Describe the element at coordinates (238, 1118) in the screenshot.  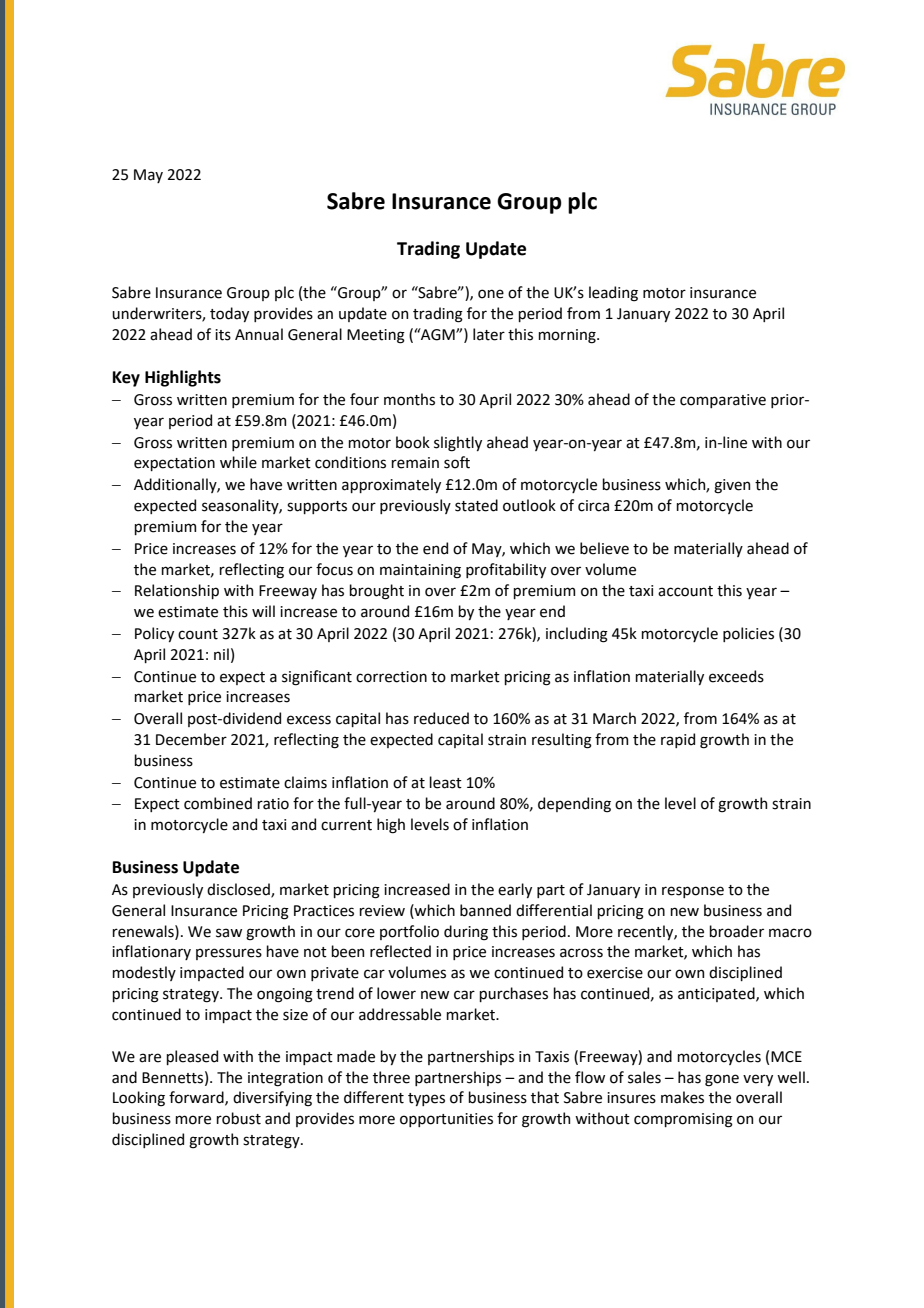
I see `robust` at that location.
